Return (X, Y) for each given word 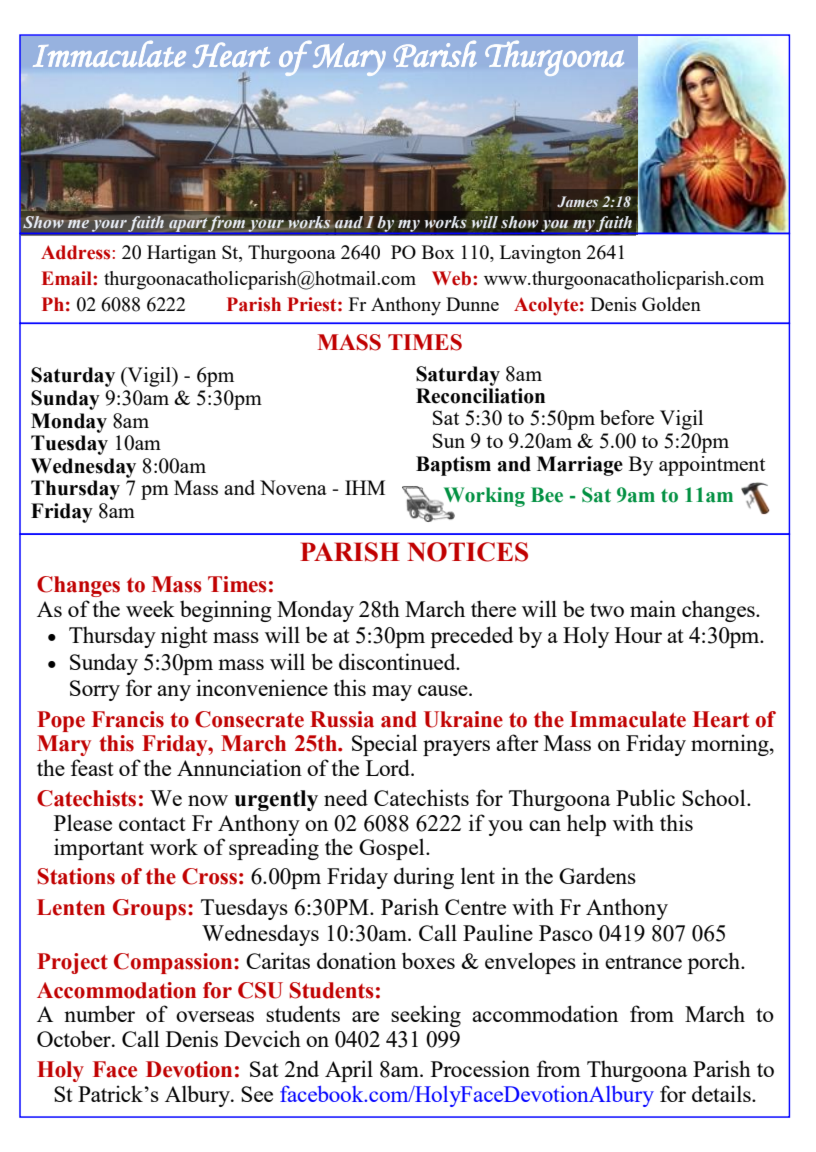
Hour (638, 635)
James (577, 202)
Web (453, 278)
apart (189, 225)
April (349, 1071)
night (184, 637)
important (99, 849)
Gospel (393, 849)
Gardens (597, 875)
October (75, 1038)
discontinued (398, 661)
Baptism (453, 466)
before (627, 417)
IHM (365, 487)
